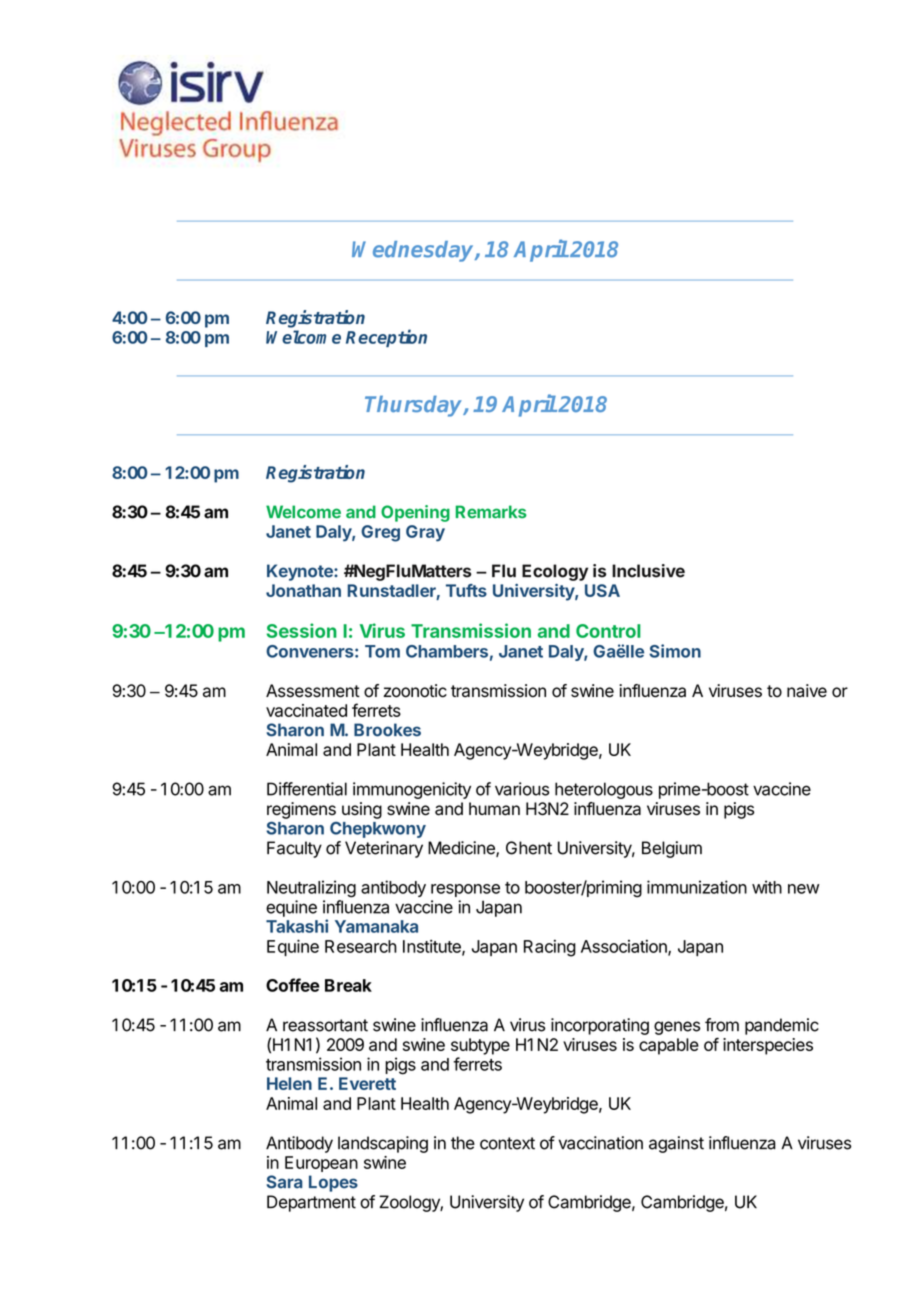 This document has width=924, height=1308. What do you see at coordinates (333, 1183) in the document?
I see `Lopes` at bounding box center [333, 1183].
